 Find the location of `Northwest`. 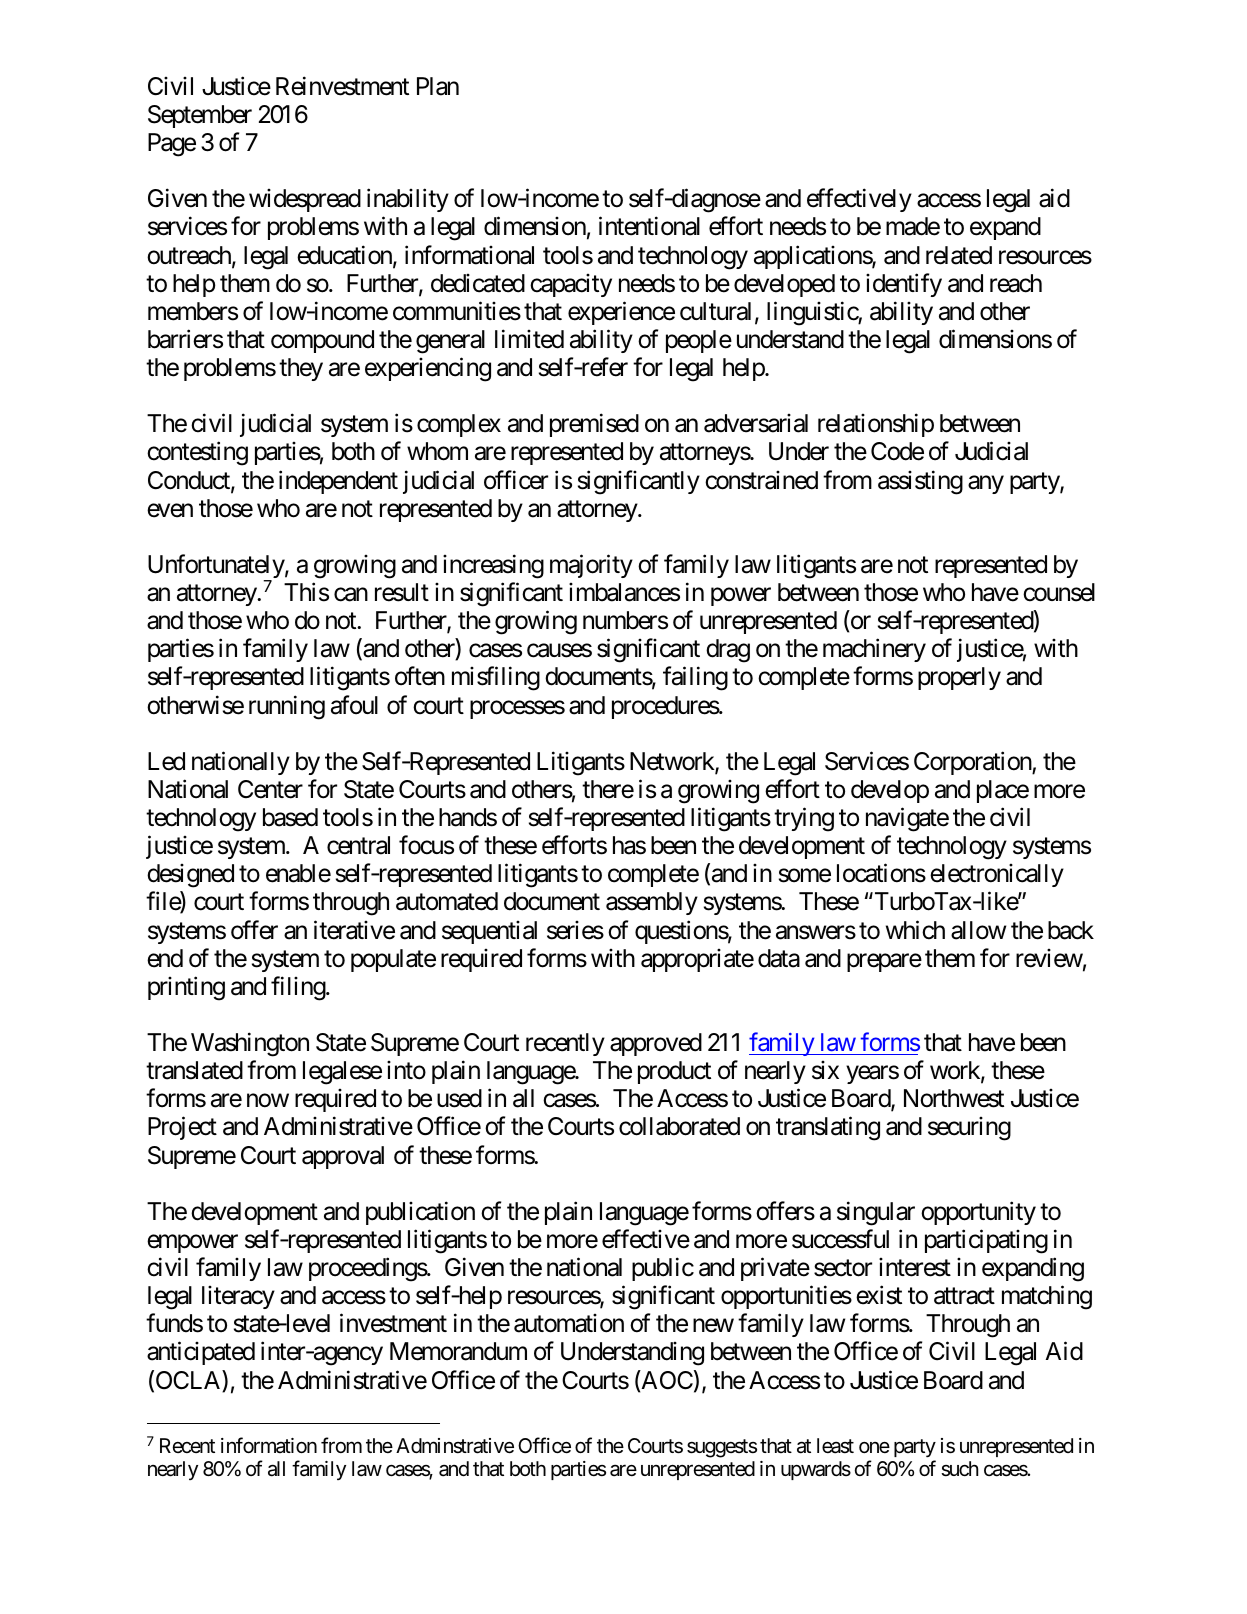

Northwest is located at coordinates (954, 1098).
